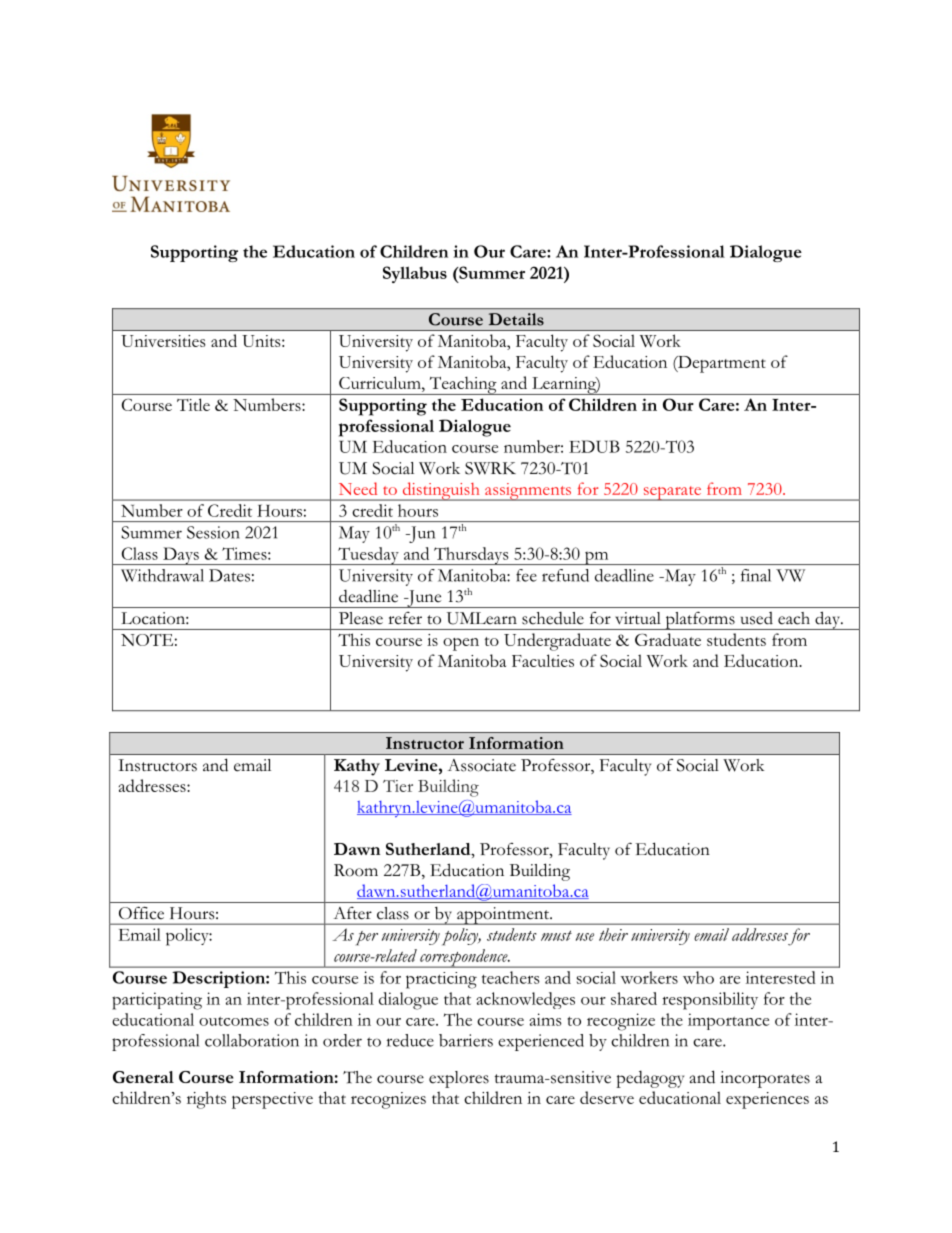 The height and width of the image is (1233, 952). What do you see at coordinates (700, 621) in the image?
I see `platforms` at bounding box center [700, 621].
